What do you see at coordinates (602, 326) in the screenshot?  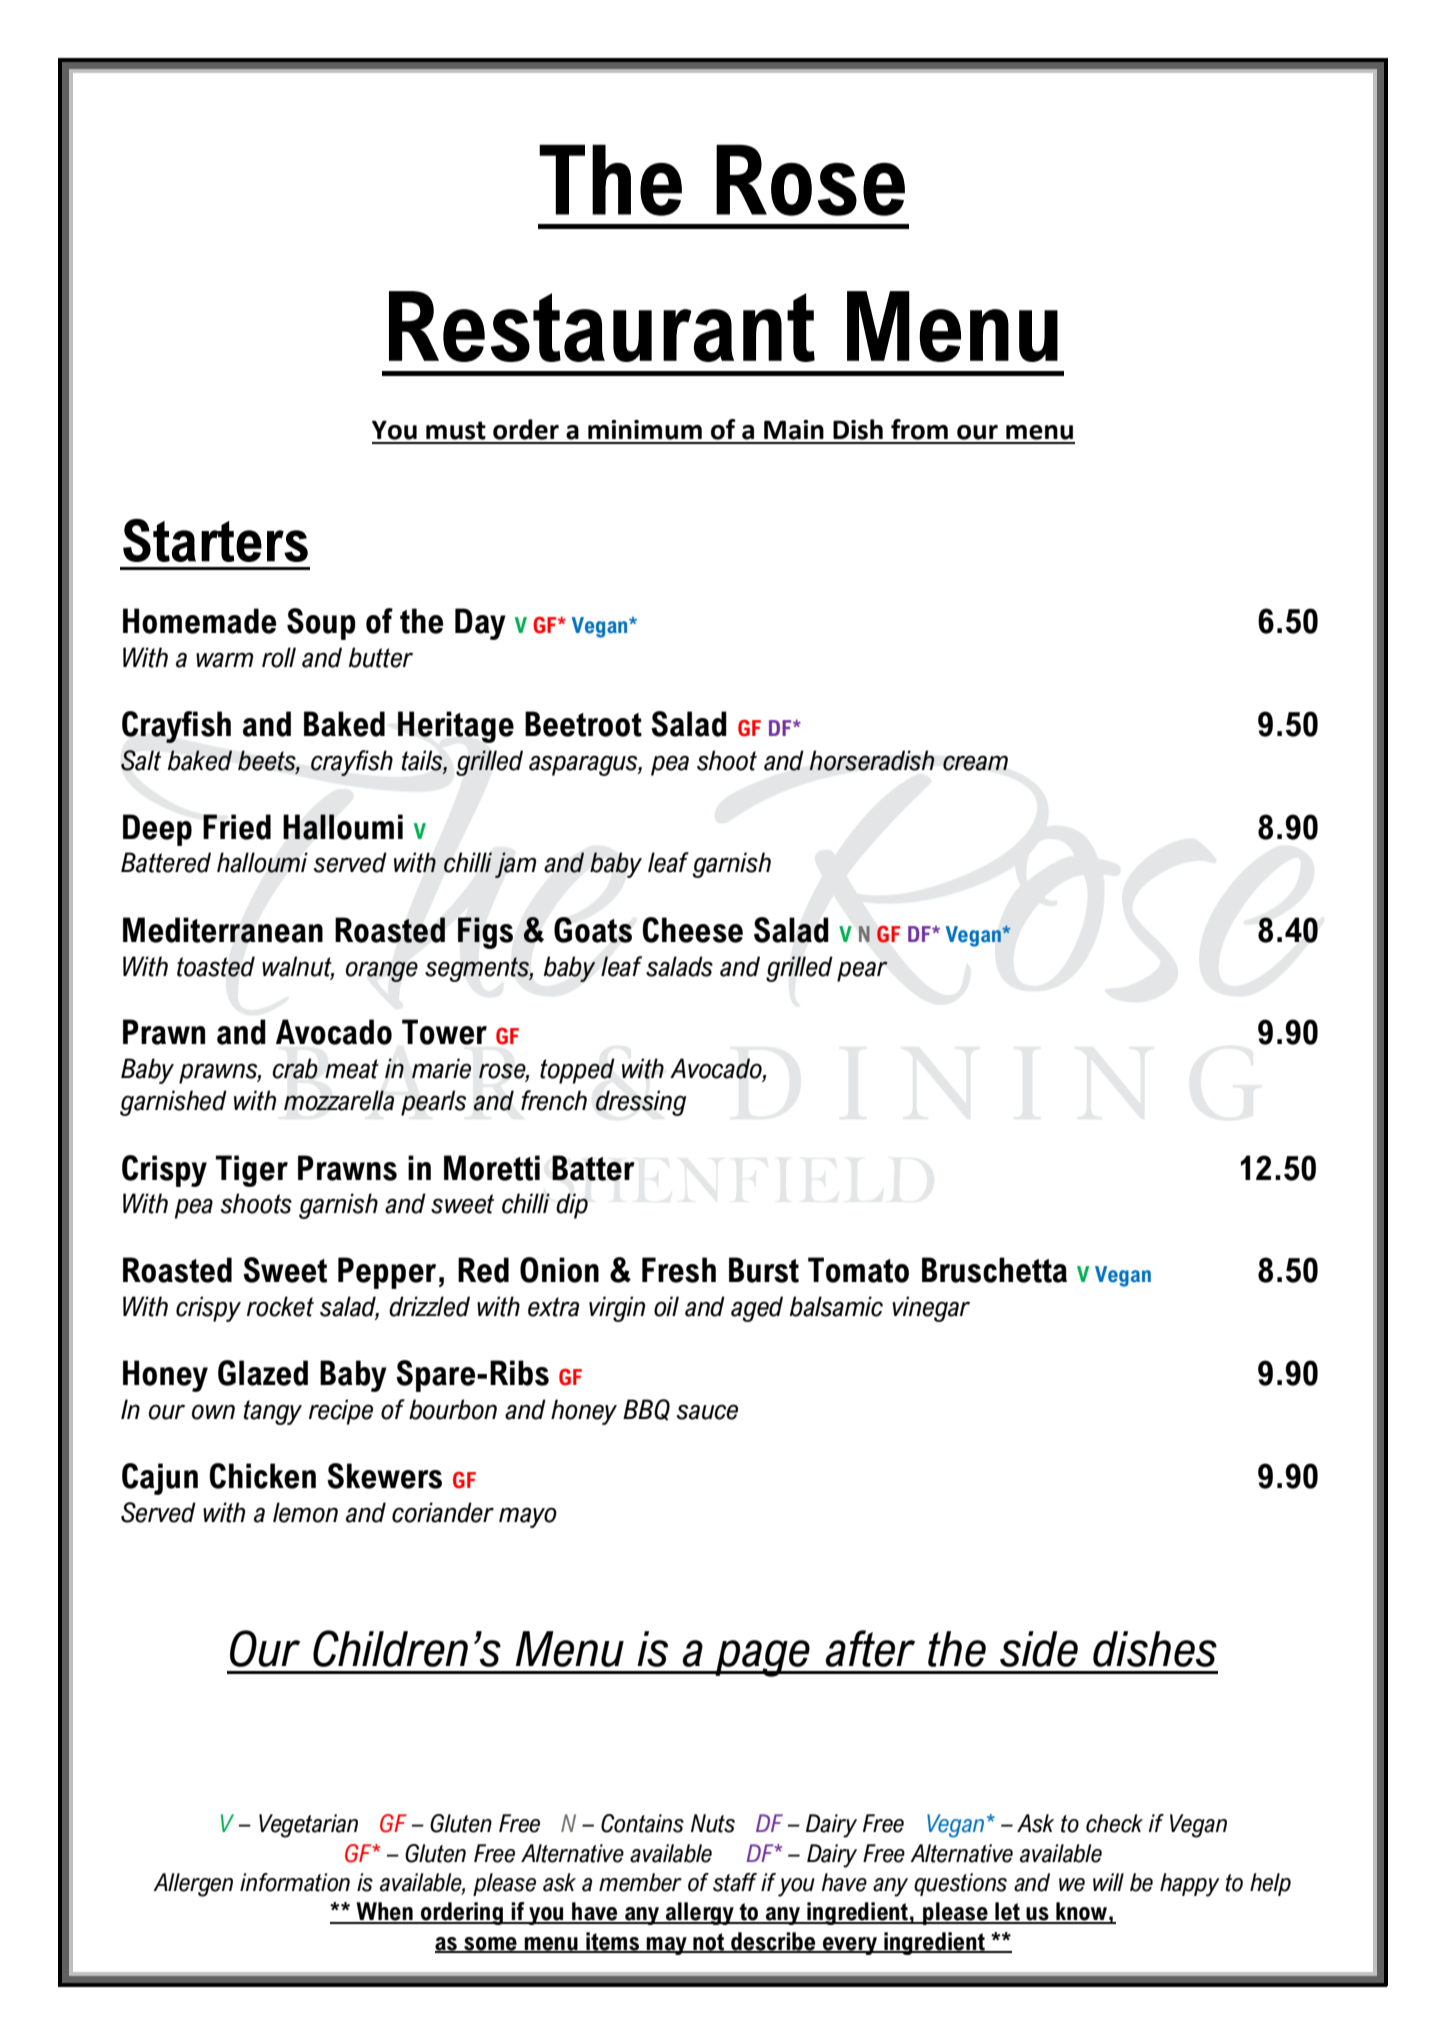 I see `Restaurant` at bounding box center [602, 326].
